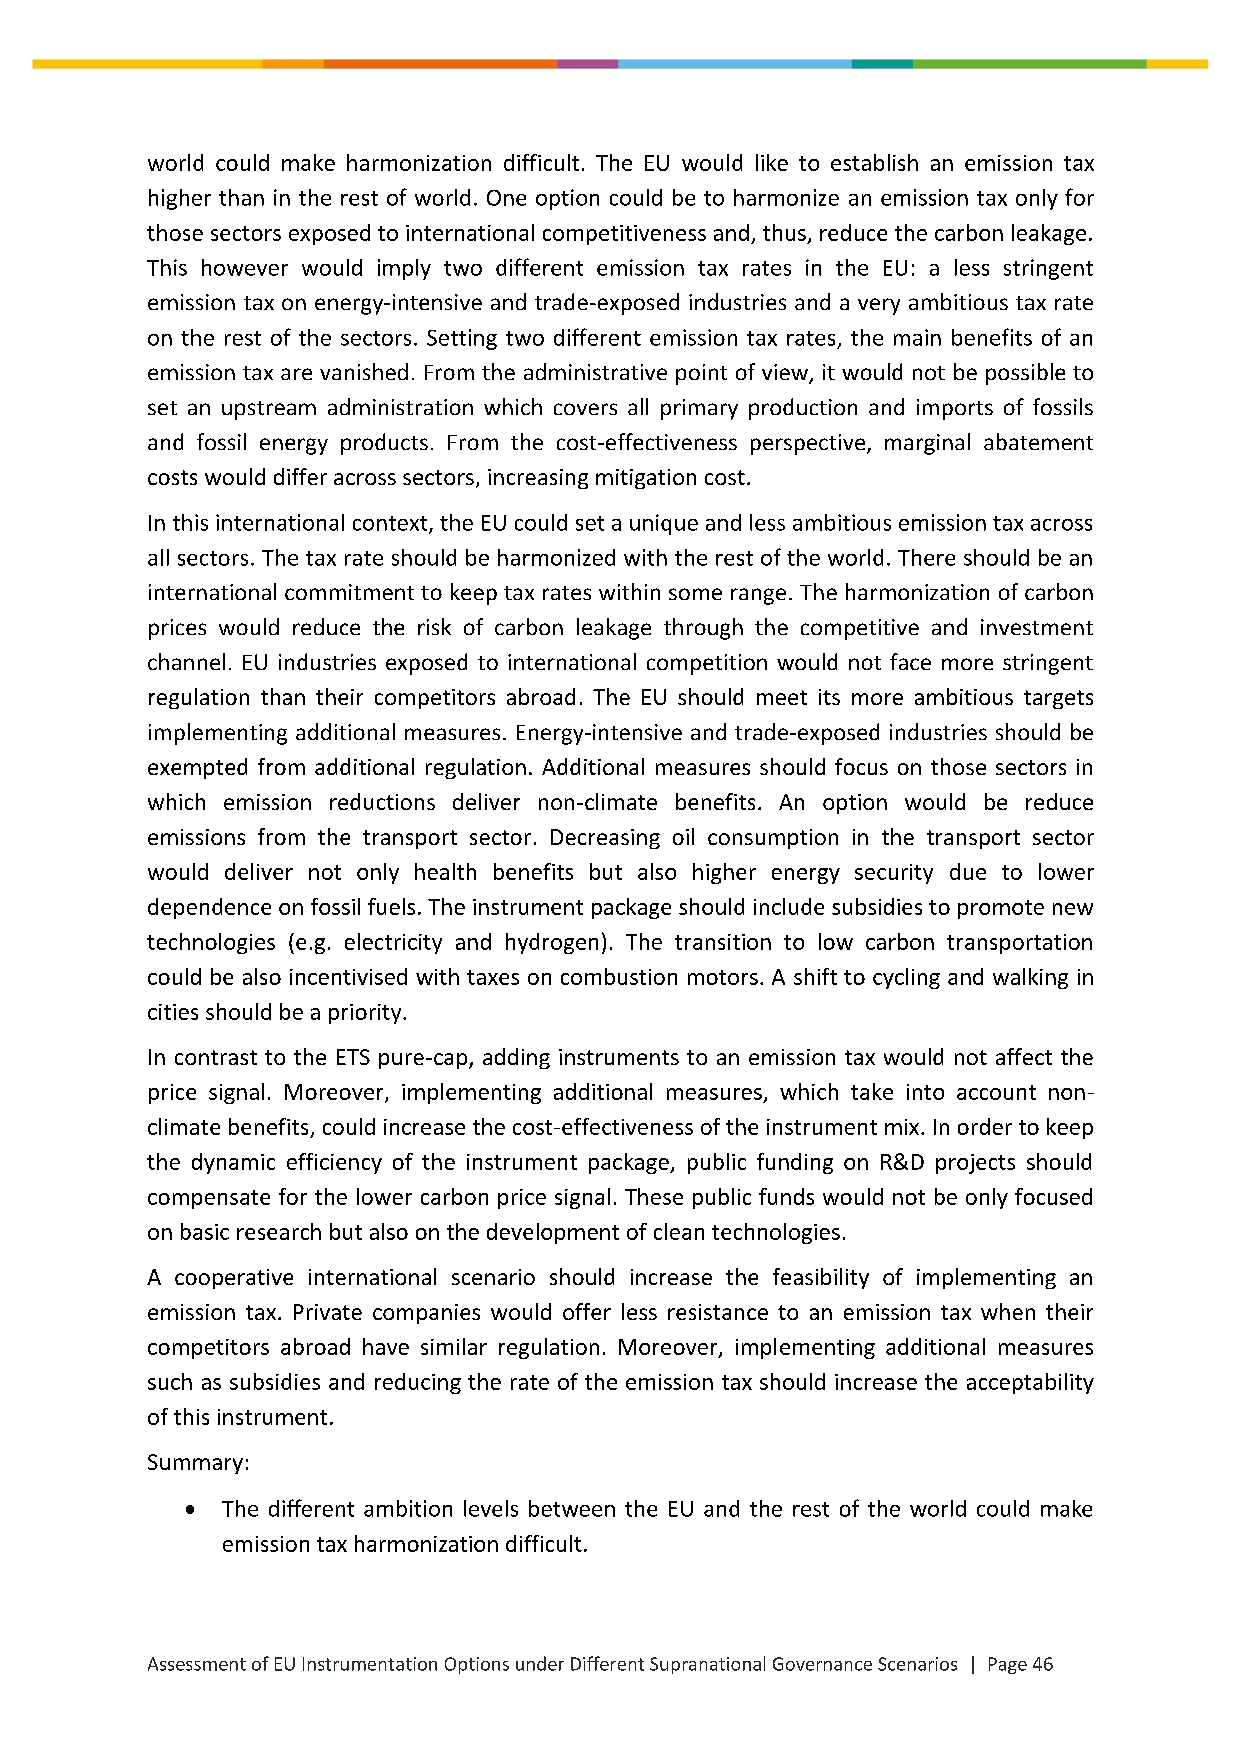 The height and width of the screenshot is (1746, 1234). Describe the element at coordinates (506, 198) in the screenshot. I see `One` at that location.
